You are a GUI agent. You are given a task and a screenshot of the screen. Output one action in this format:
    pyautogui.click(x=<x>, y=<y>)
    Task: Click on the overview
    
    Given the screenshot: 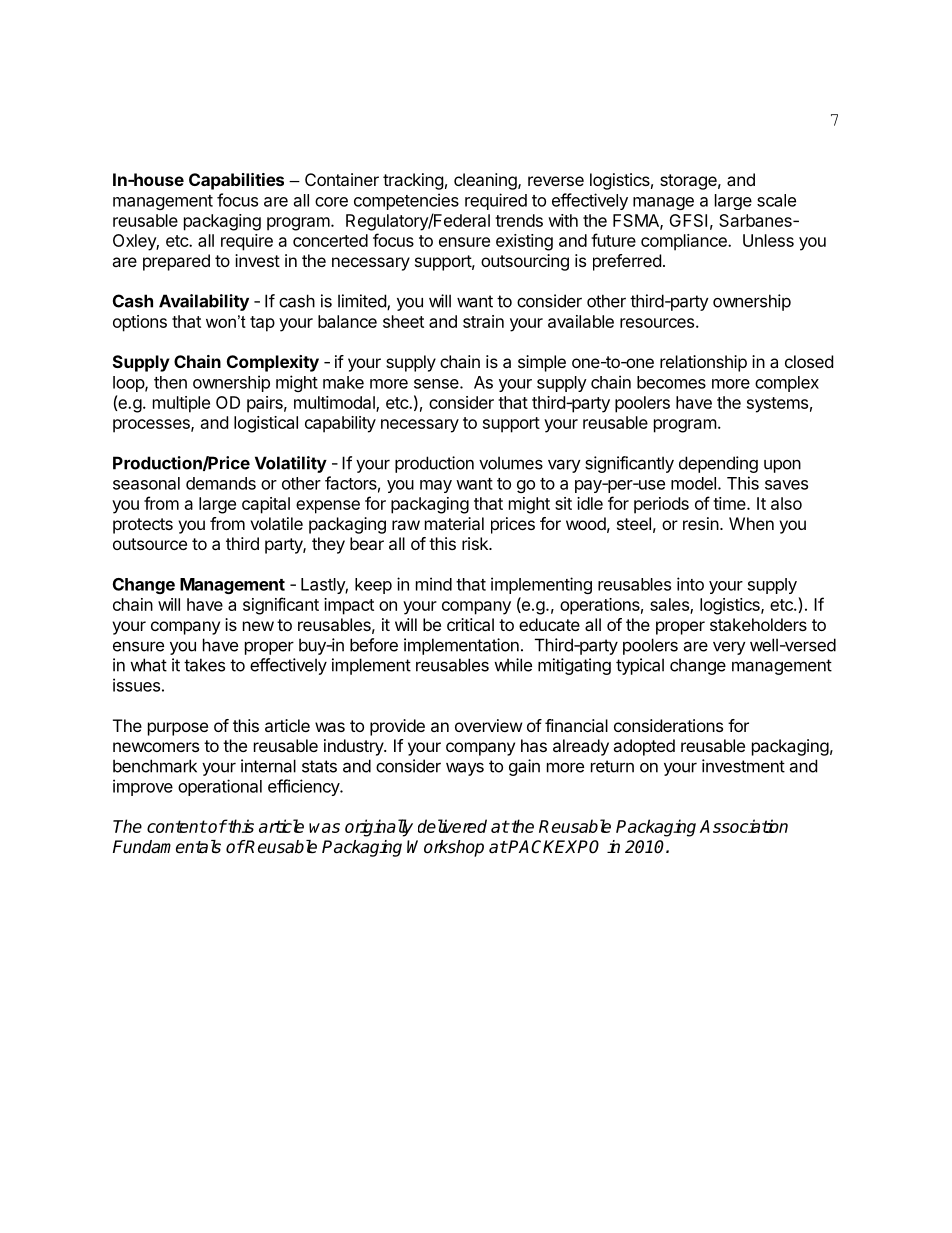 What is the action you would take?
    pyautogui.click(x=489, y=725)
